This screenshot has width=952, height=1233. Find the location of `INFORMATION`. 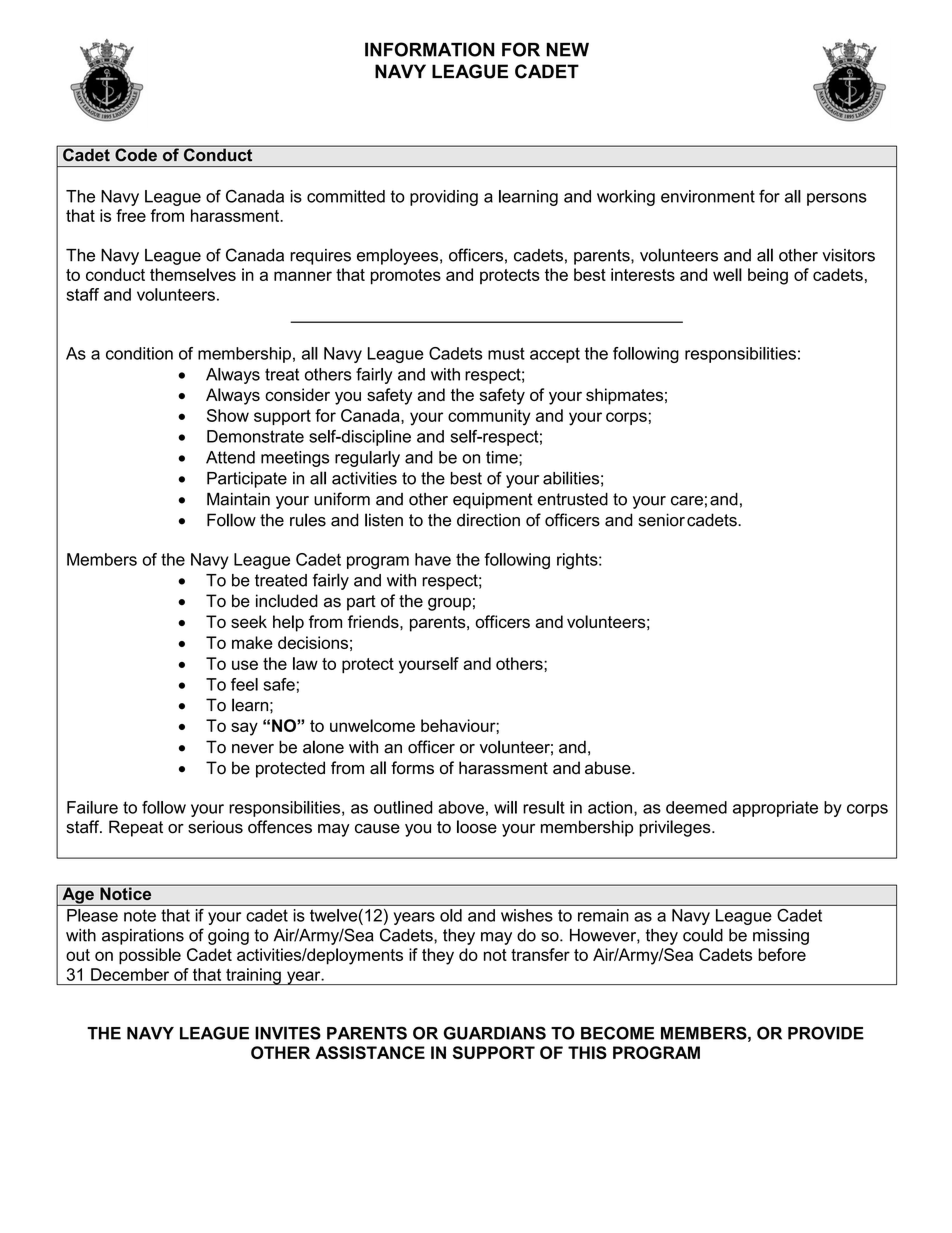

INFORMATION is located at coordinates (429, 49).
